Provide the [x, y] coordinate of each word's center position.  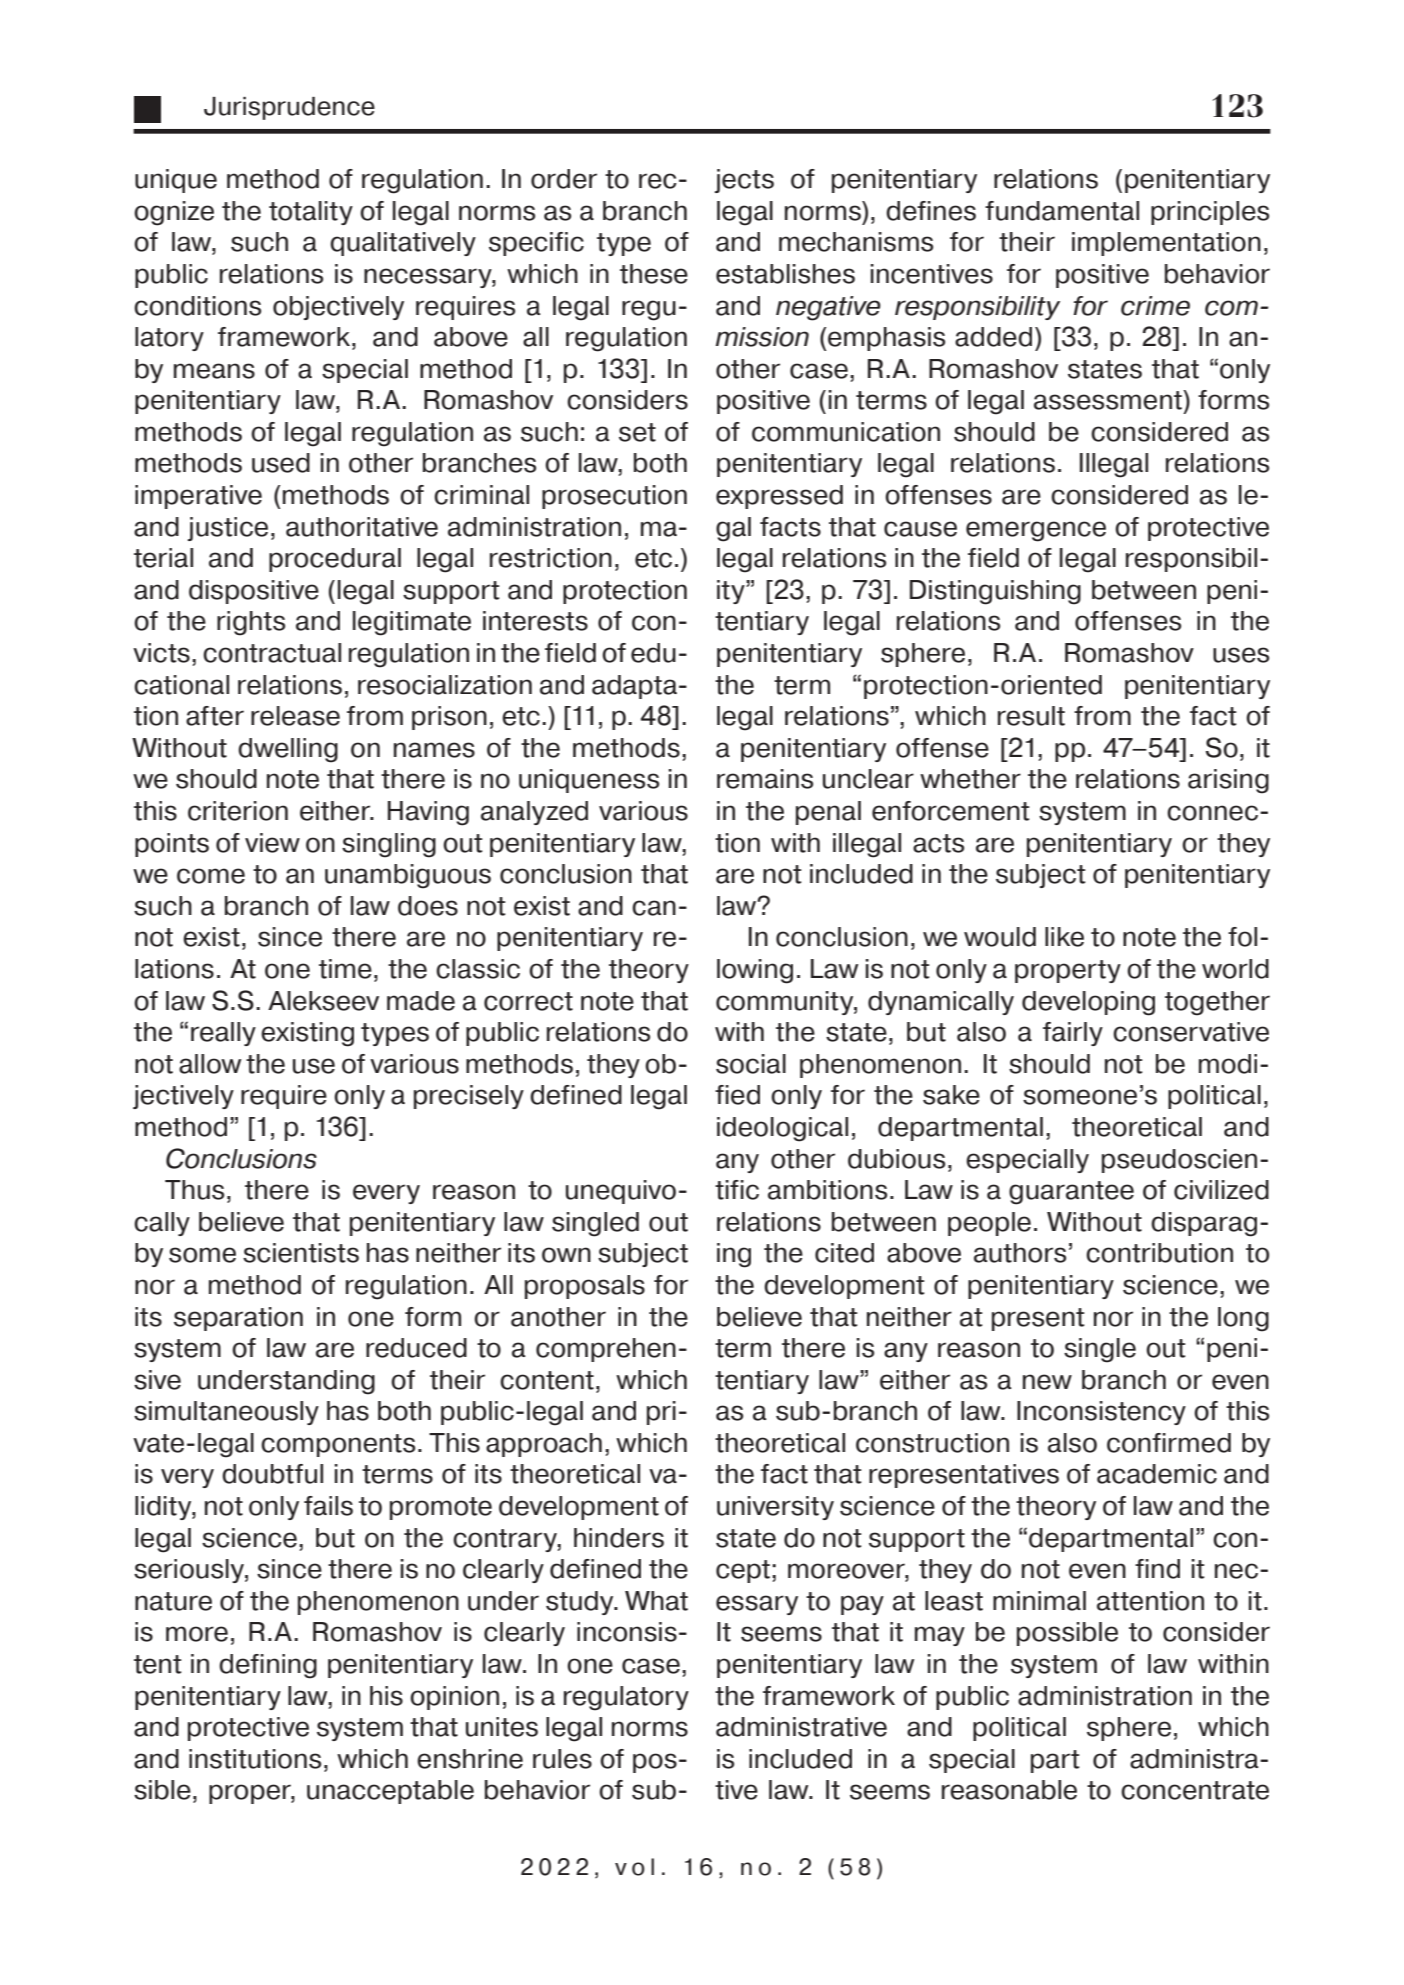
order [564, 179]
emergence [1036, 531]
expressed [779, 497]
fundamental [1062, 211]
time [345, 969]
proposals [585, 1287]
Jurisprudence [289, 108]
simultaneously [226, 1413]
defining [268, 1666]
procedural [335, 560]
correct [528, 1001]
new [1047, 1382]
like [1064, 937]
